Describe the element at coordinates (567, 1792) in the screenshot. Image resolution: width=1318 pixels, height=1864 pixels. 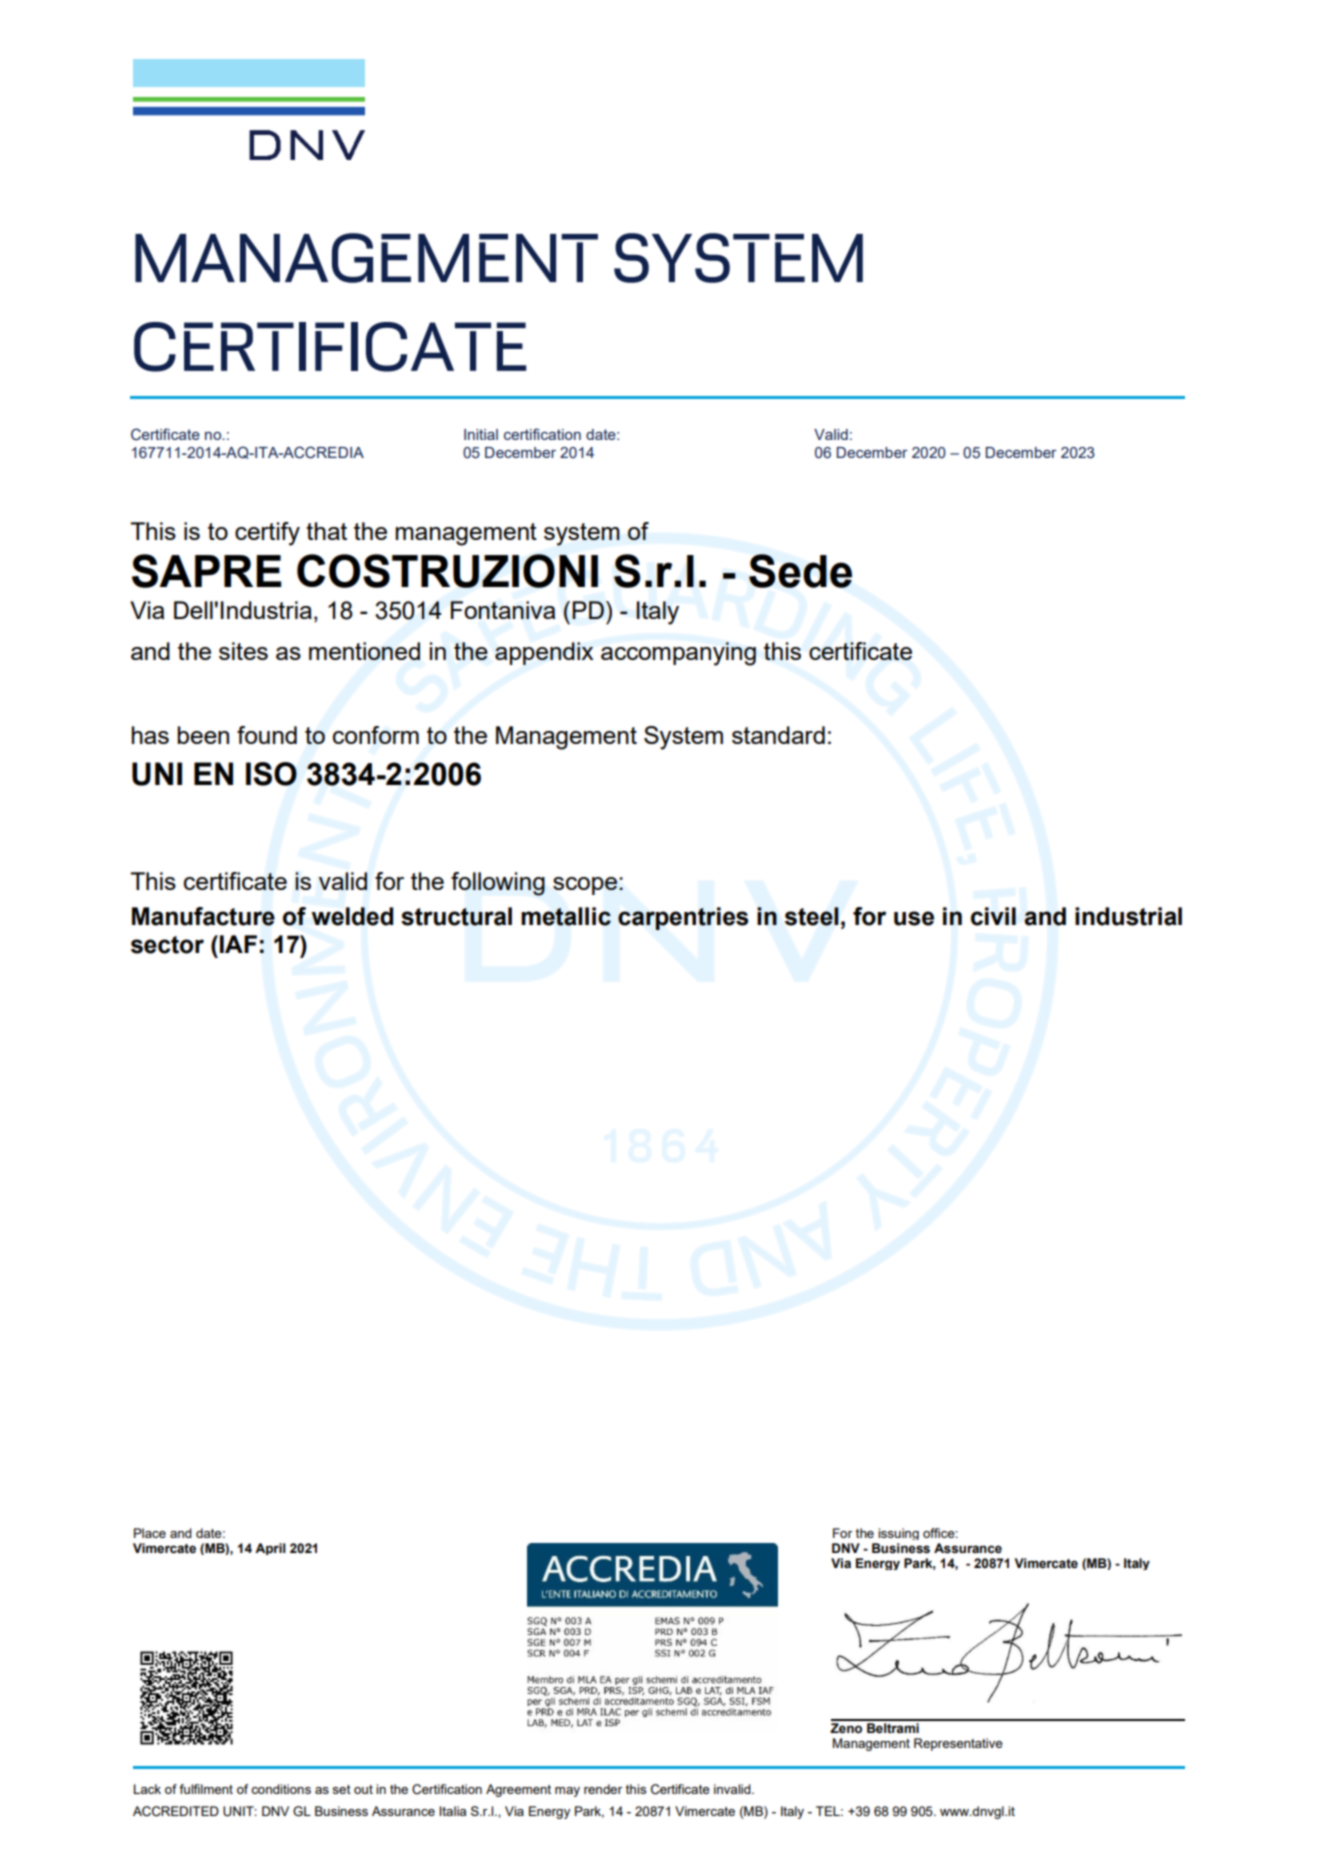
I see `may` at that location.
